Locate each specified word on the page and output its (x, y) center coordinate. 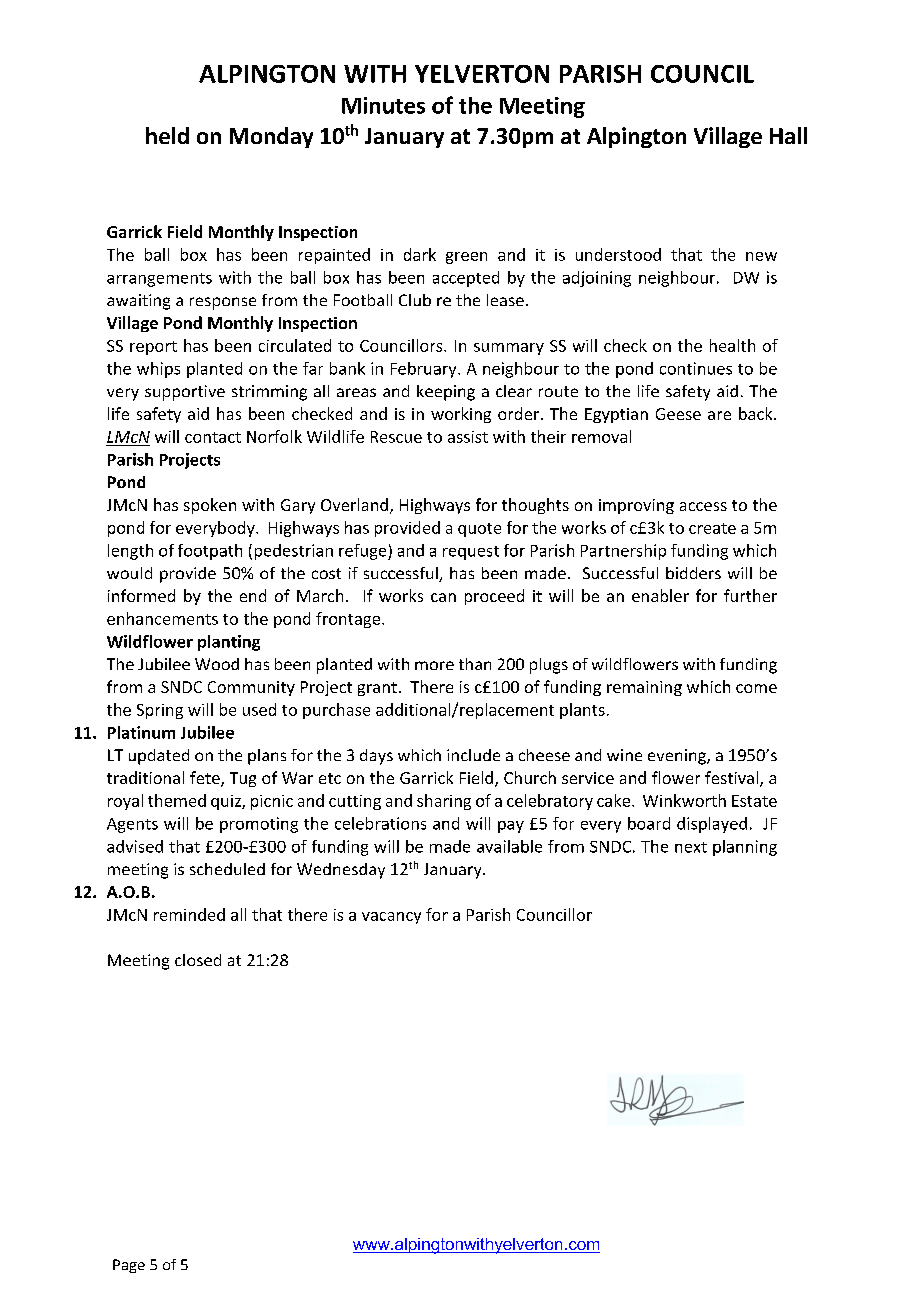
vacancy (391, 918)
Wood (217, 664)
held (167, 135)
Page (129, 1266)
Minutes (383, 105)
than (475, 664)
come (756, 688)
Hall (788, 135)
